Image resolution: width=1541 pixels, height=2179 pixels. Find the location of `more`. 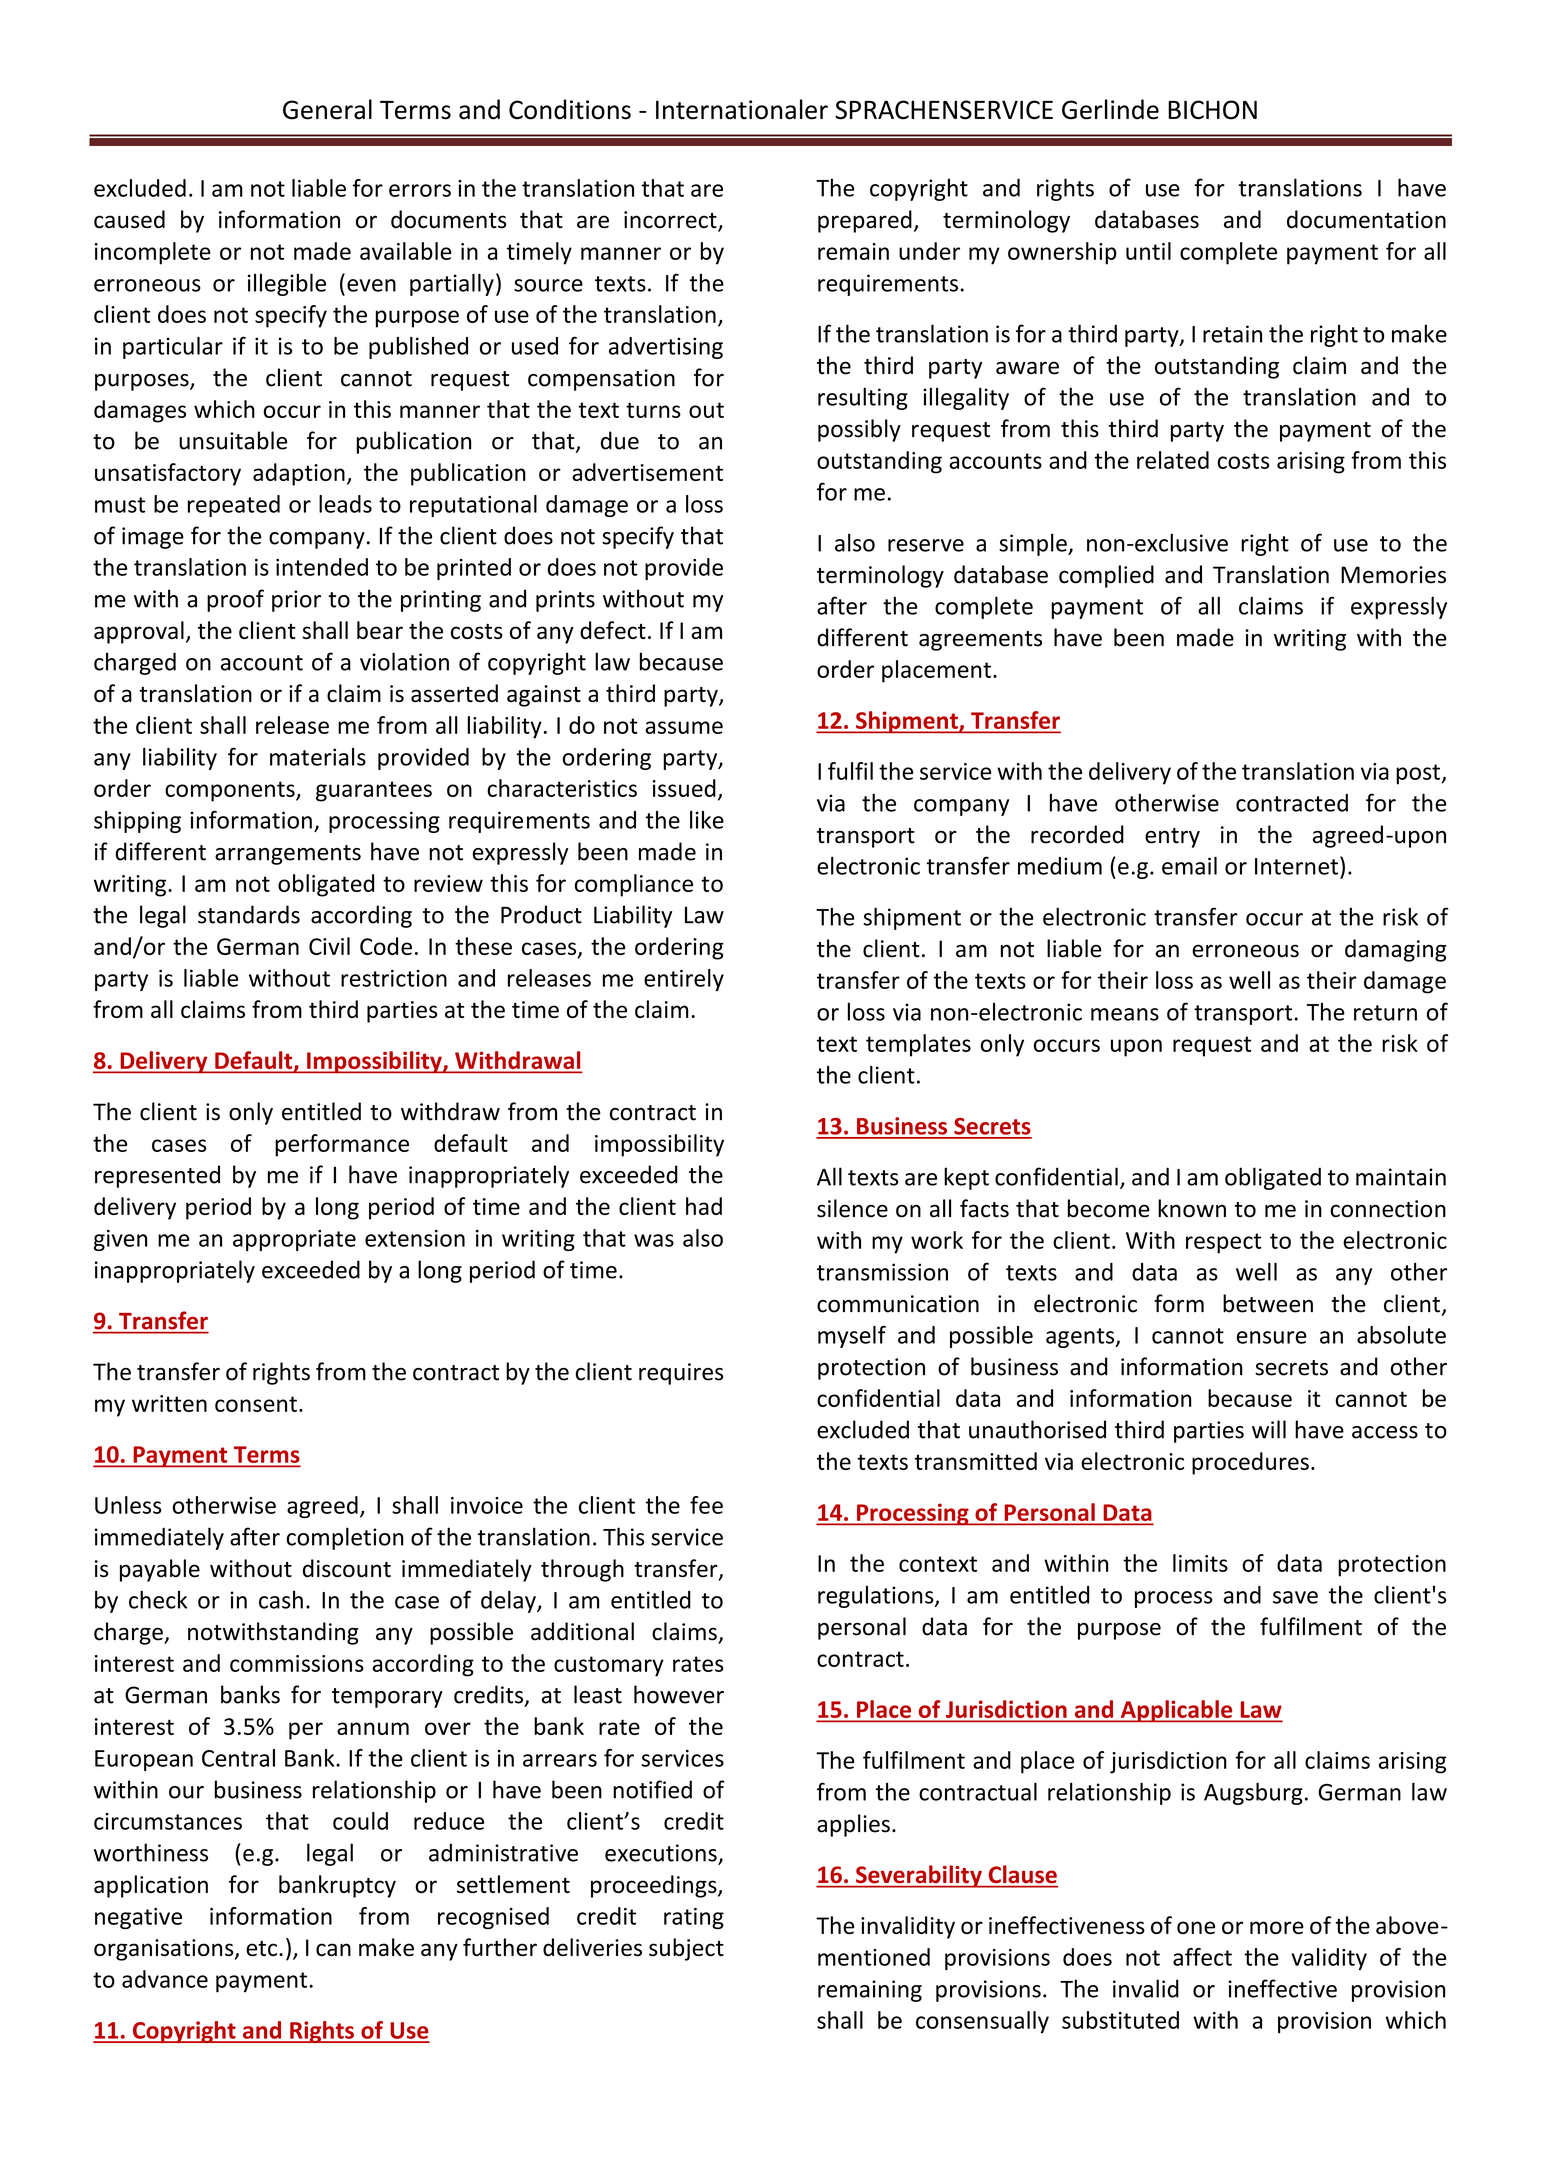

more is located at coordinates (1277, 1927).
